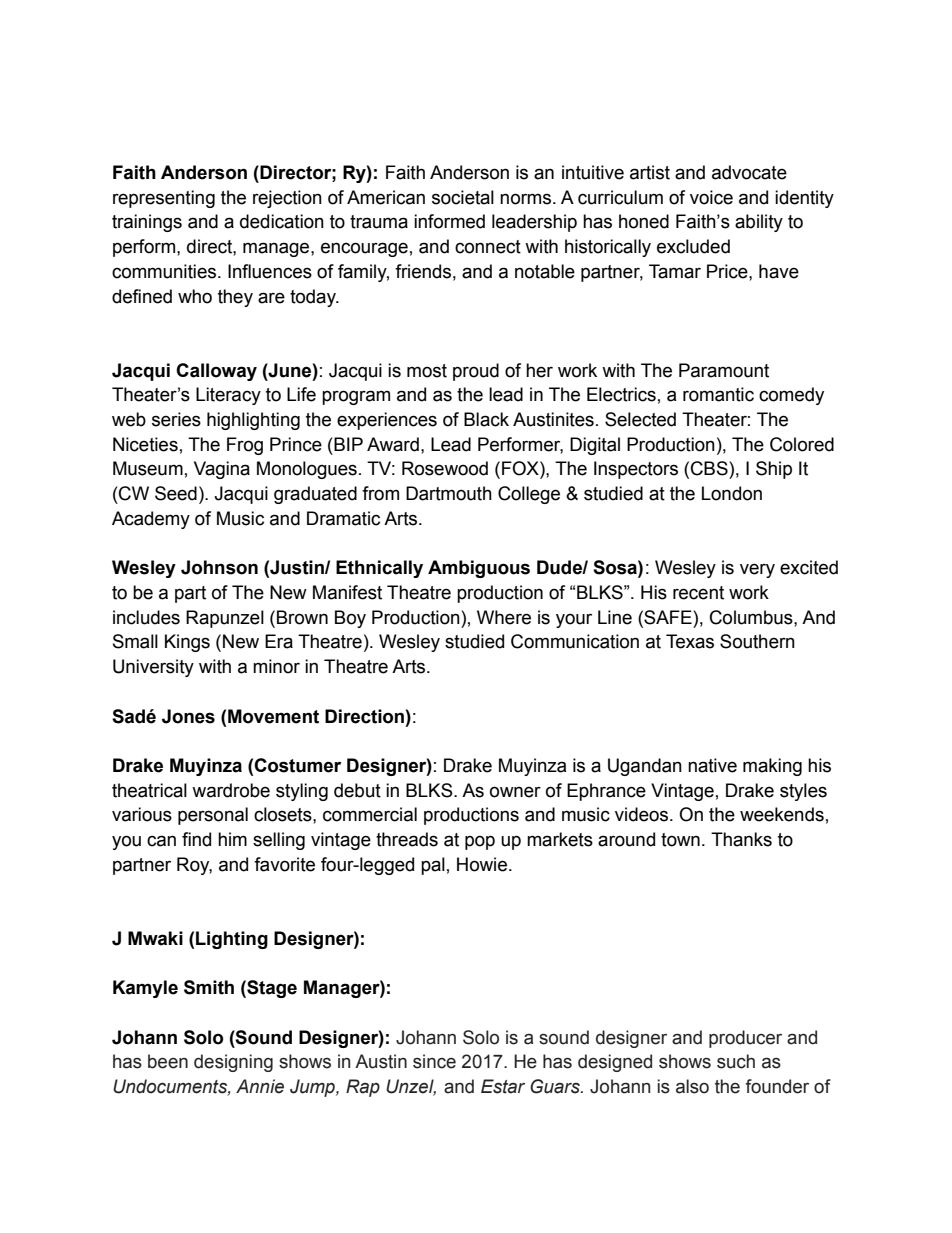 The image size is (952, 1233). I want to click on Howie, so click(483, 864).
